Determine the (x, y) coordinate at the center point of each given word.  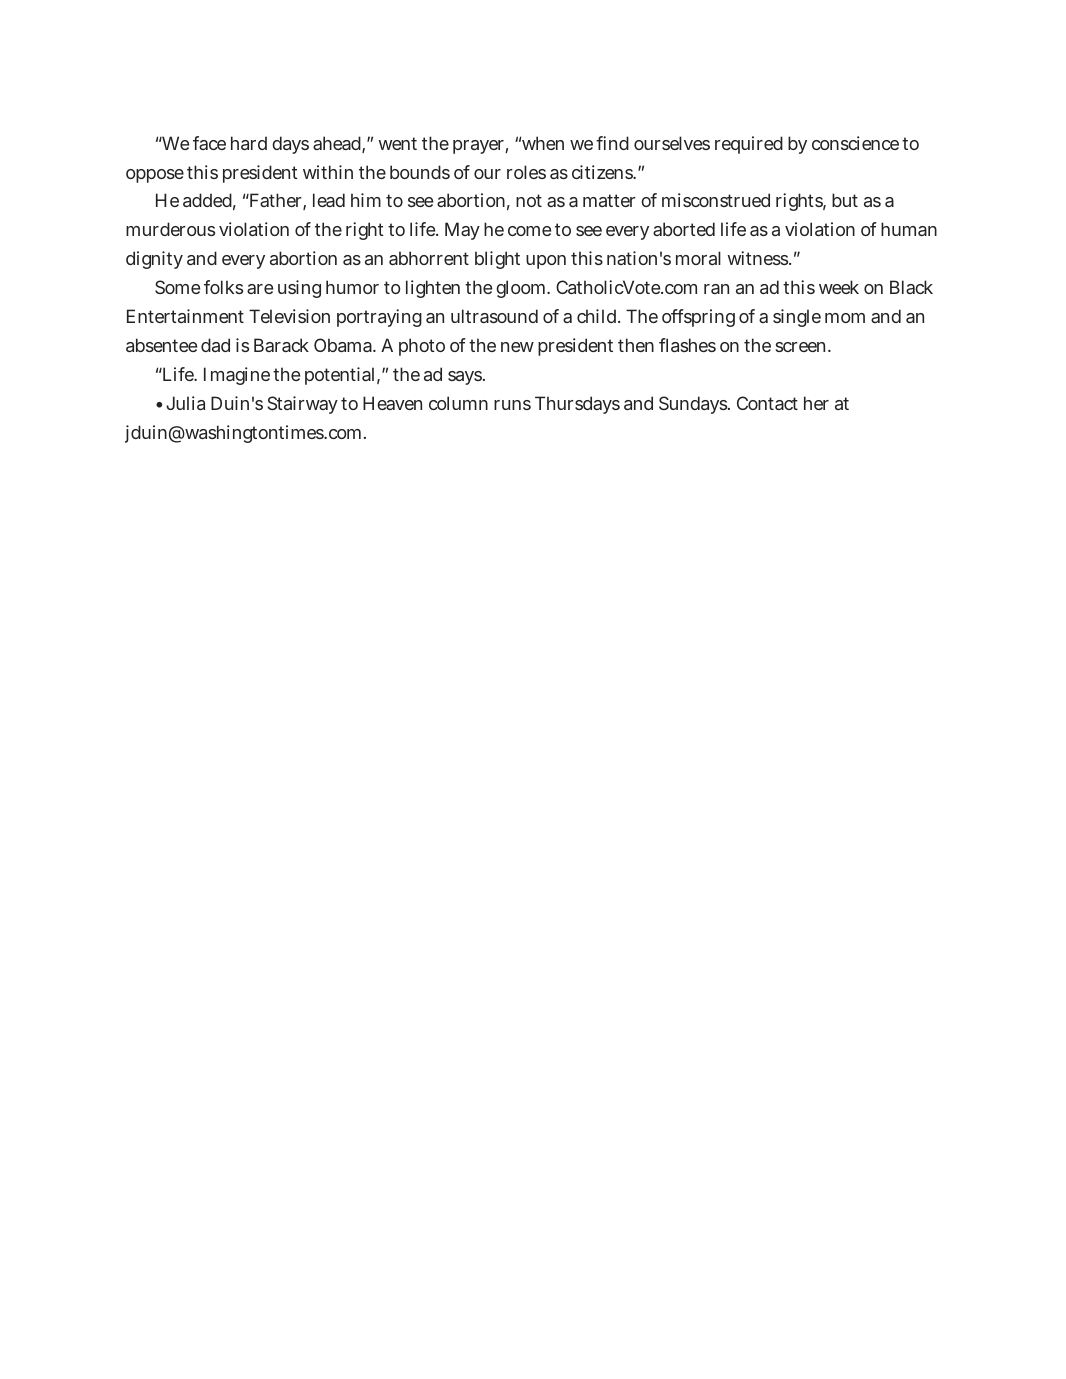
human (909, 229)
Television (289, 316)
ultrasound (494, 316)
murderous (170, 229)
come (529, 231)
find (612, 143)
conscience (855, 143)
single (797, 318)
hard (249, 143)
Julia (185, 403)
